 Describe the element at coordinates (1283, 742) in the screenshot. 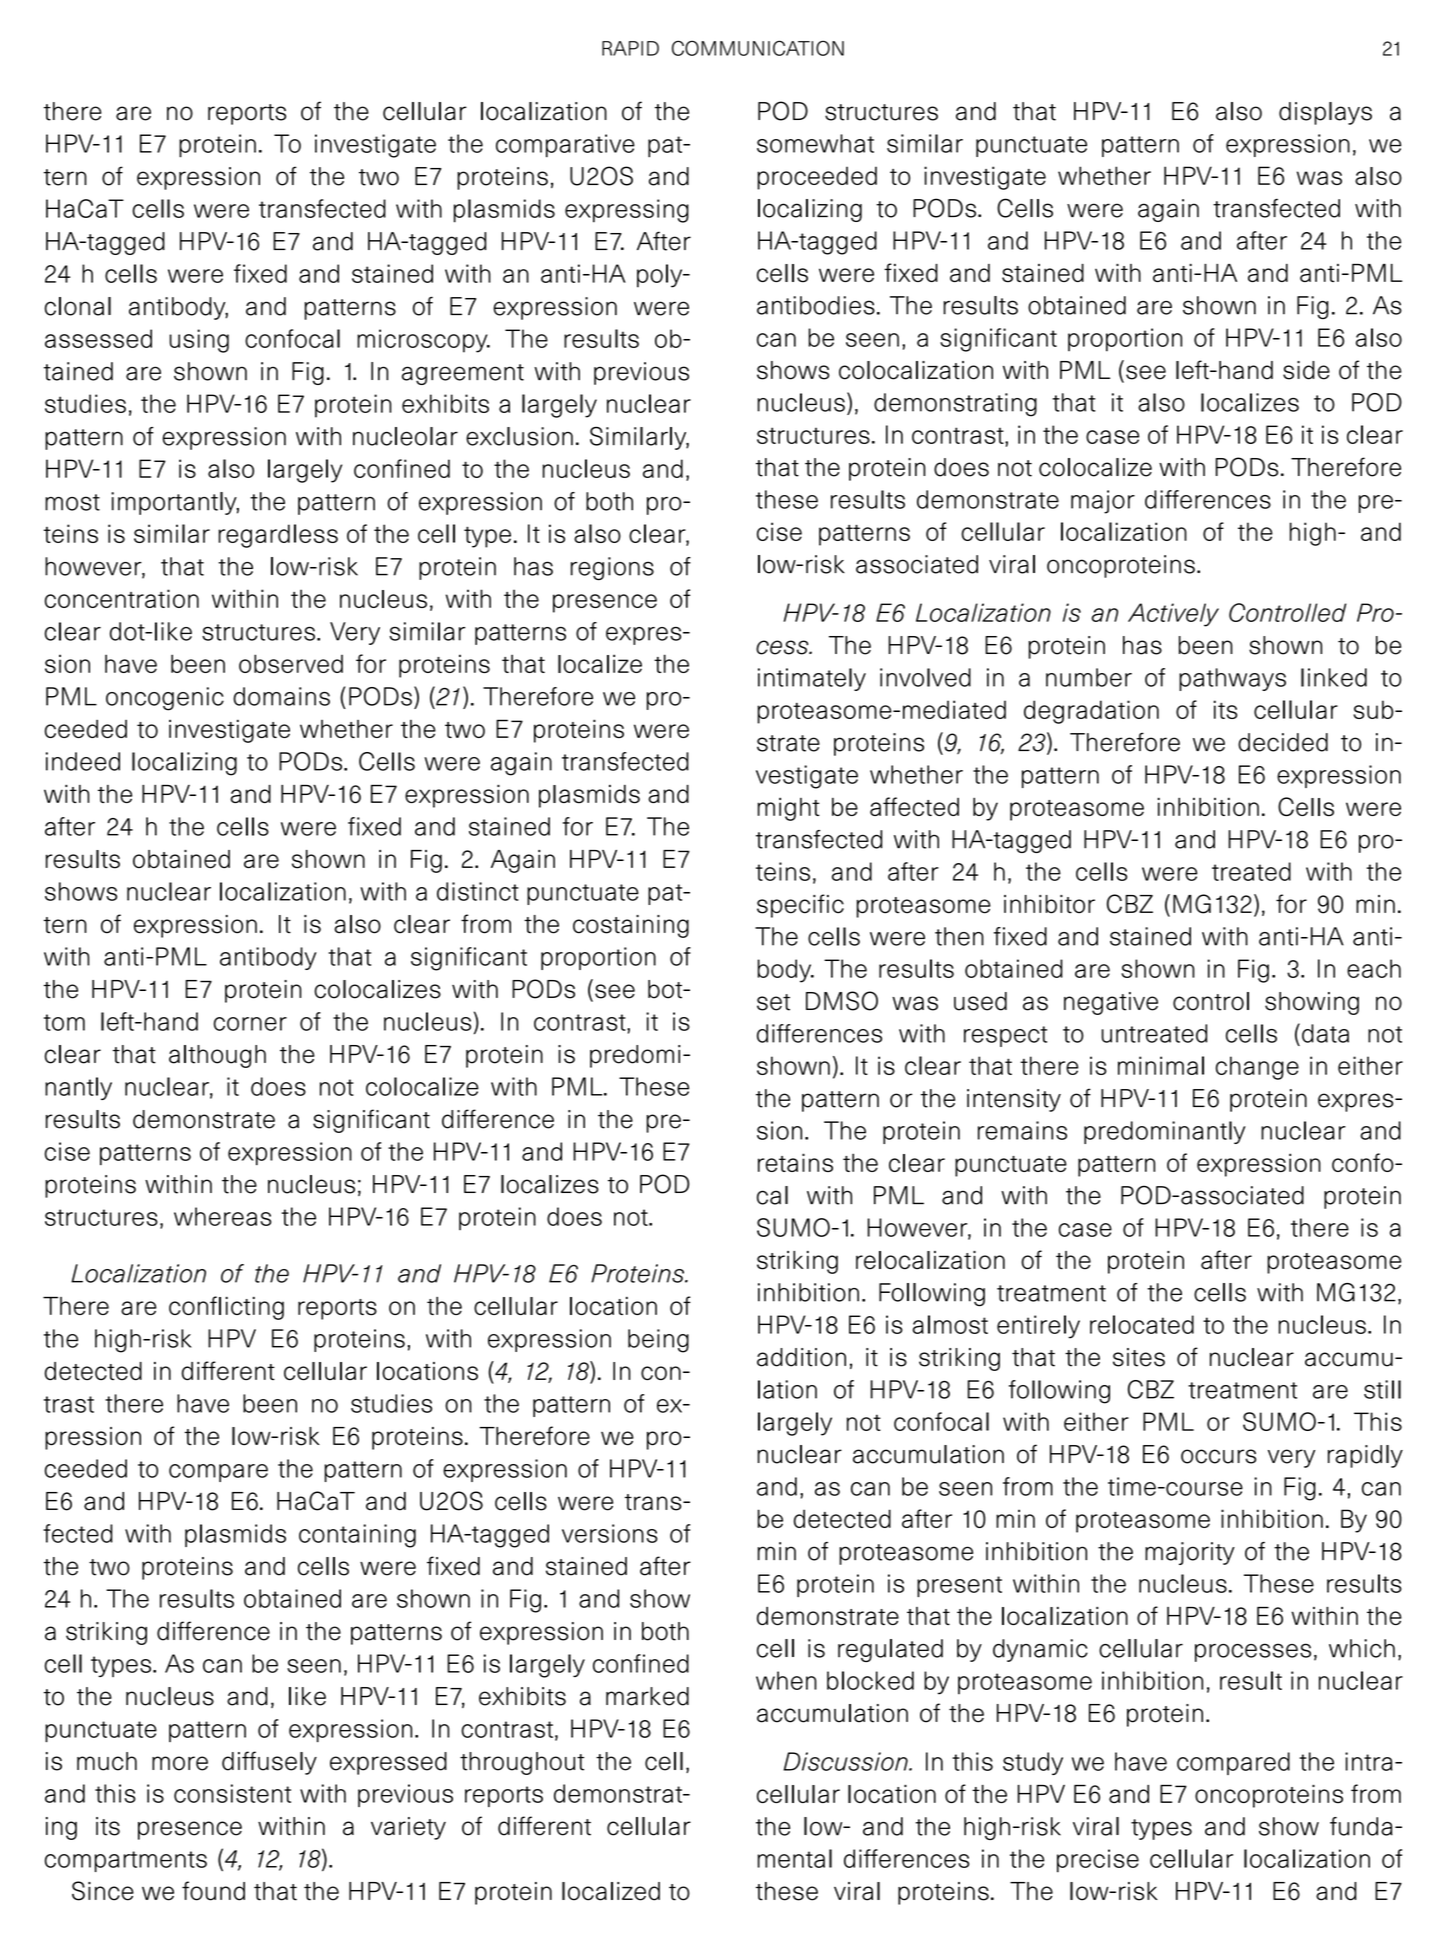

I see `decided` at that location.
